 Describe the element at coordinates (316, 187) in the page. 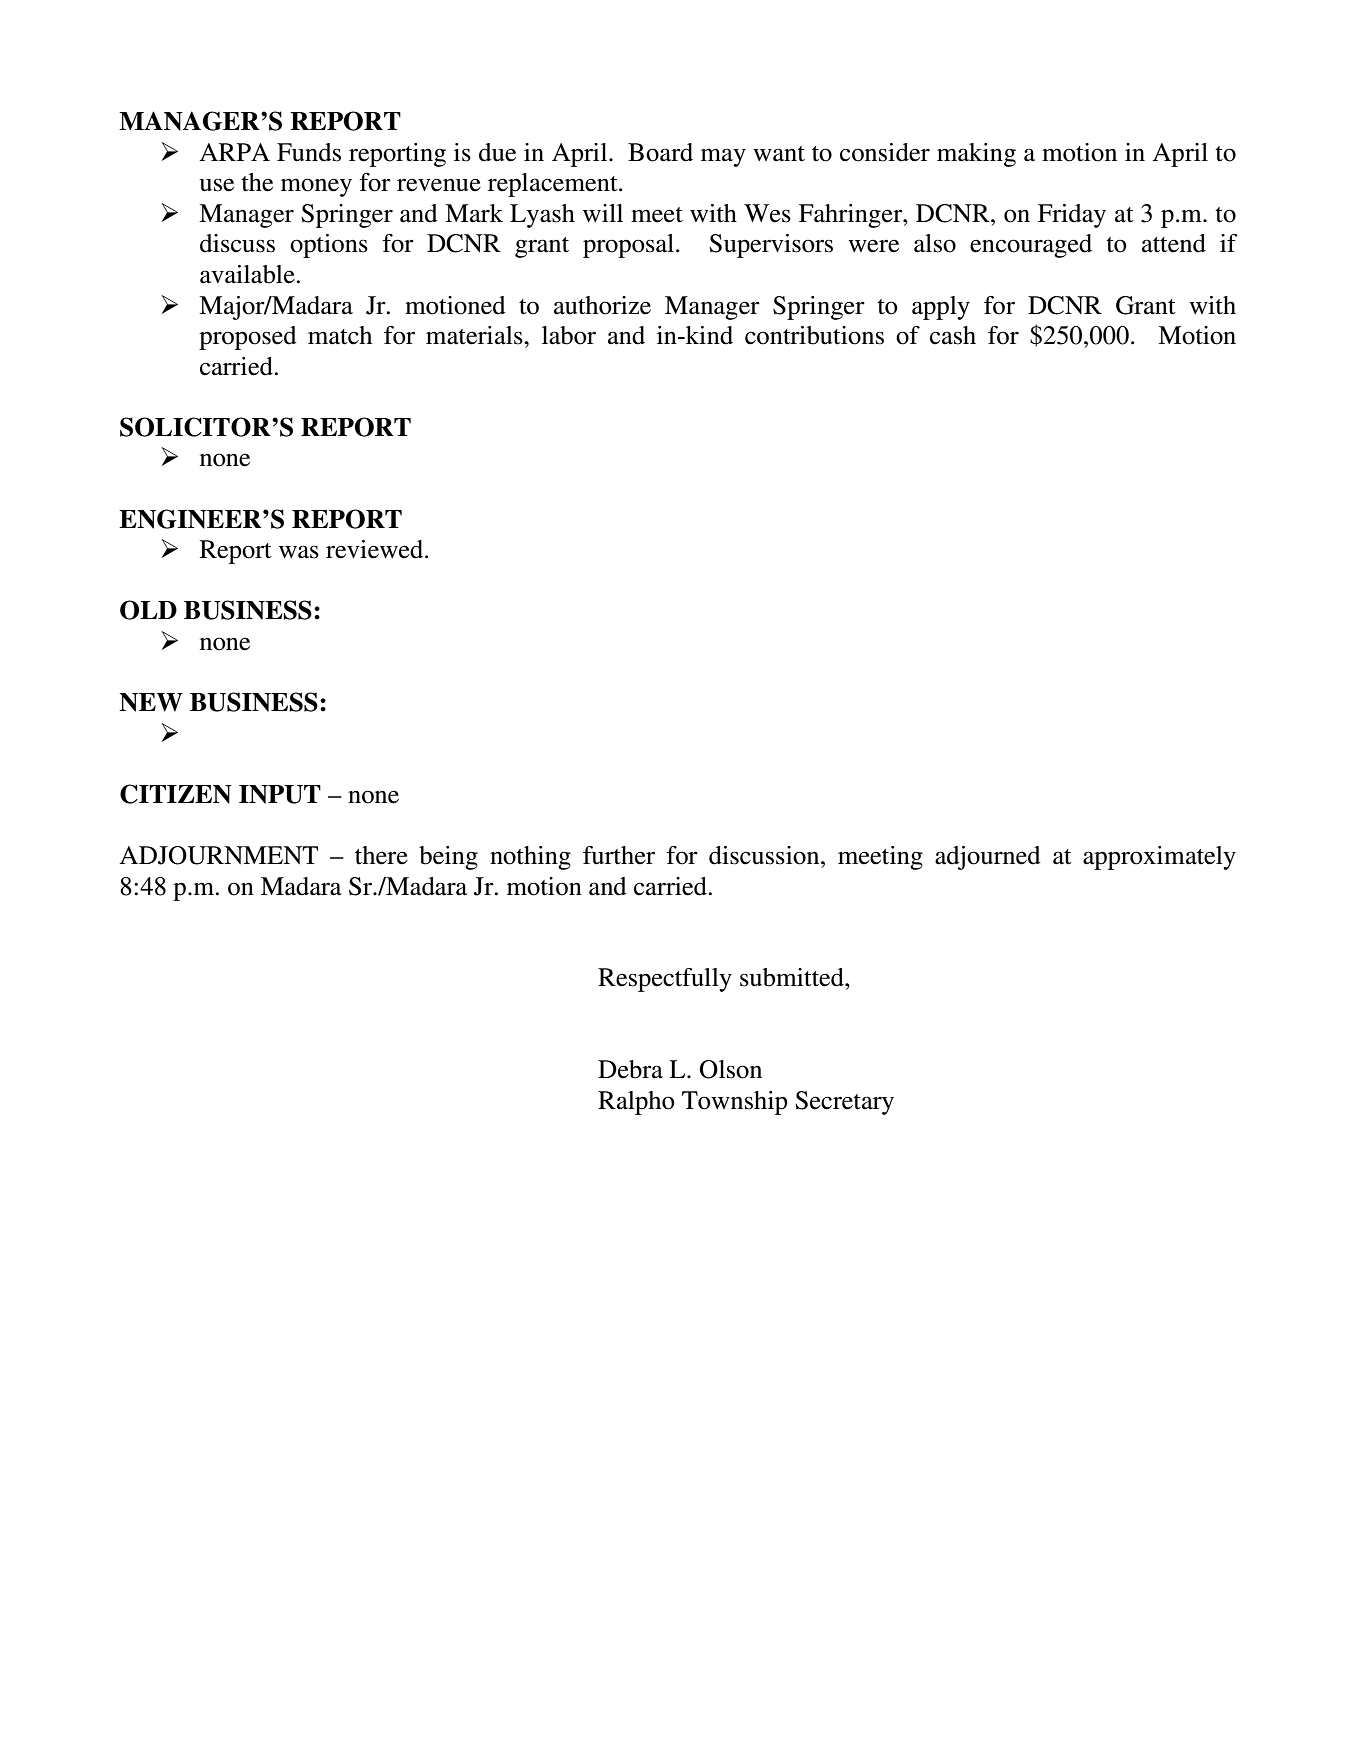

I see `money` at that location.
